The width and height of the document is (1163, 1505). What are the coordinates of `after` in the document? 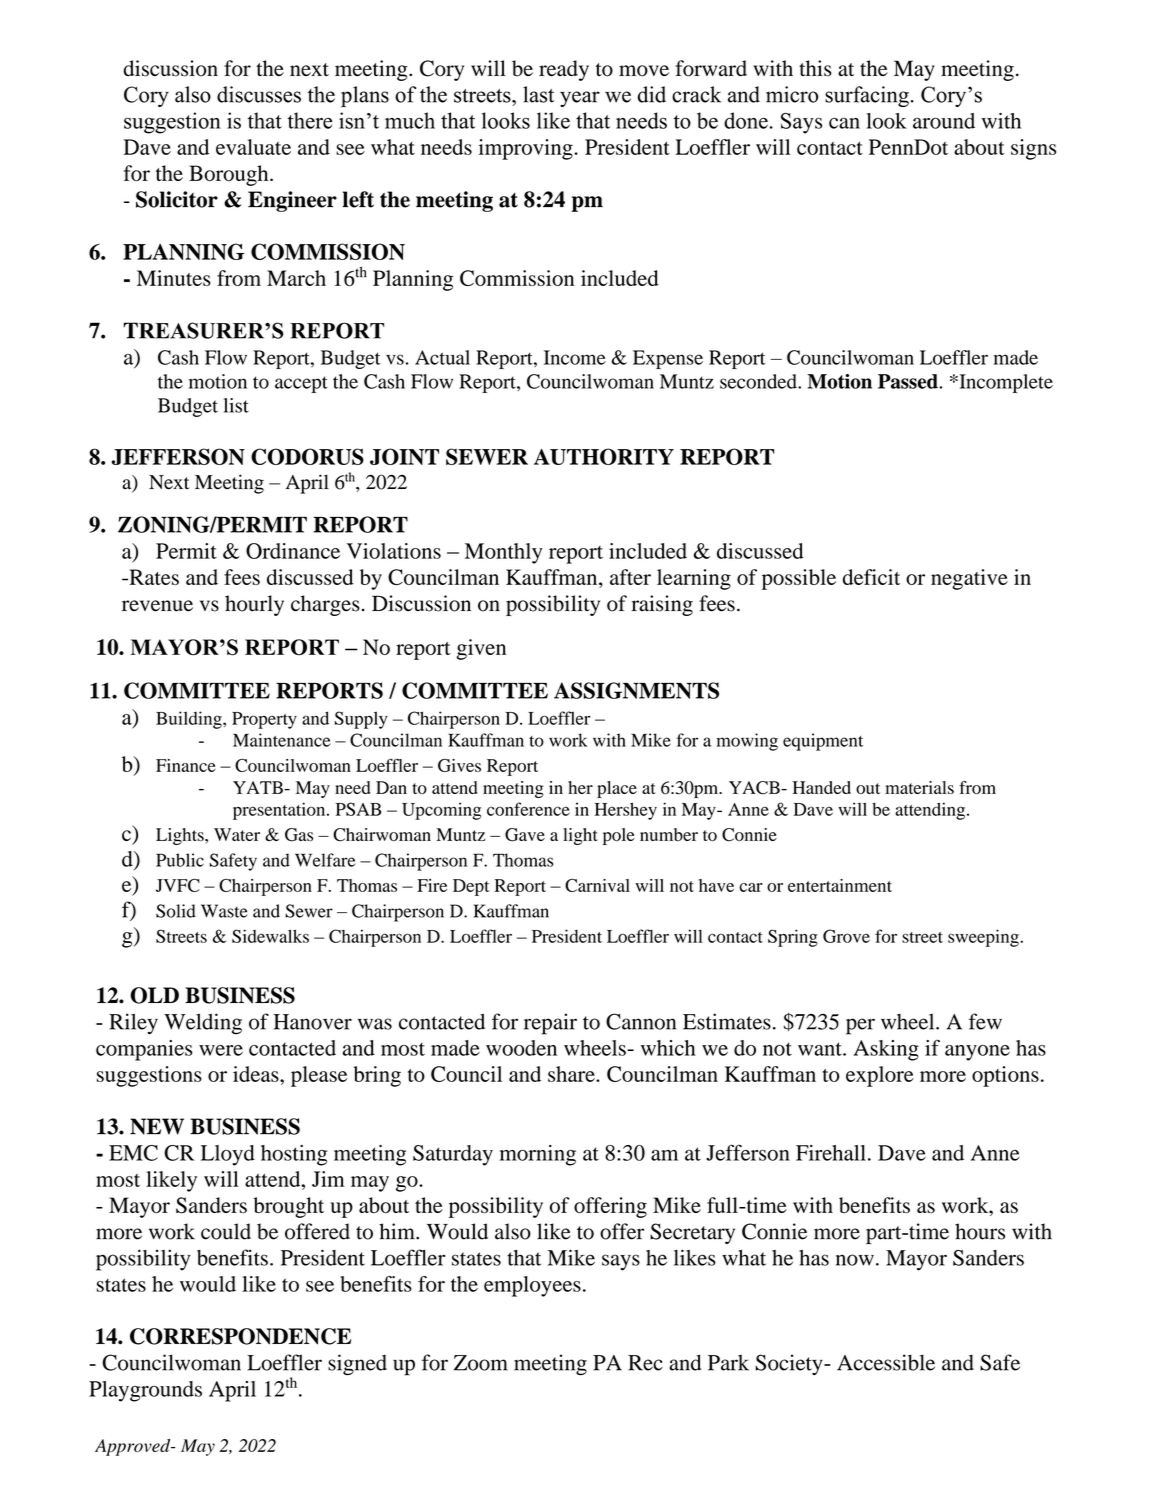 It's located at (630, 577).
